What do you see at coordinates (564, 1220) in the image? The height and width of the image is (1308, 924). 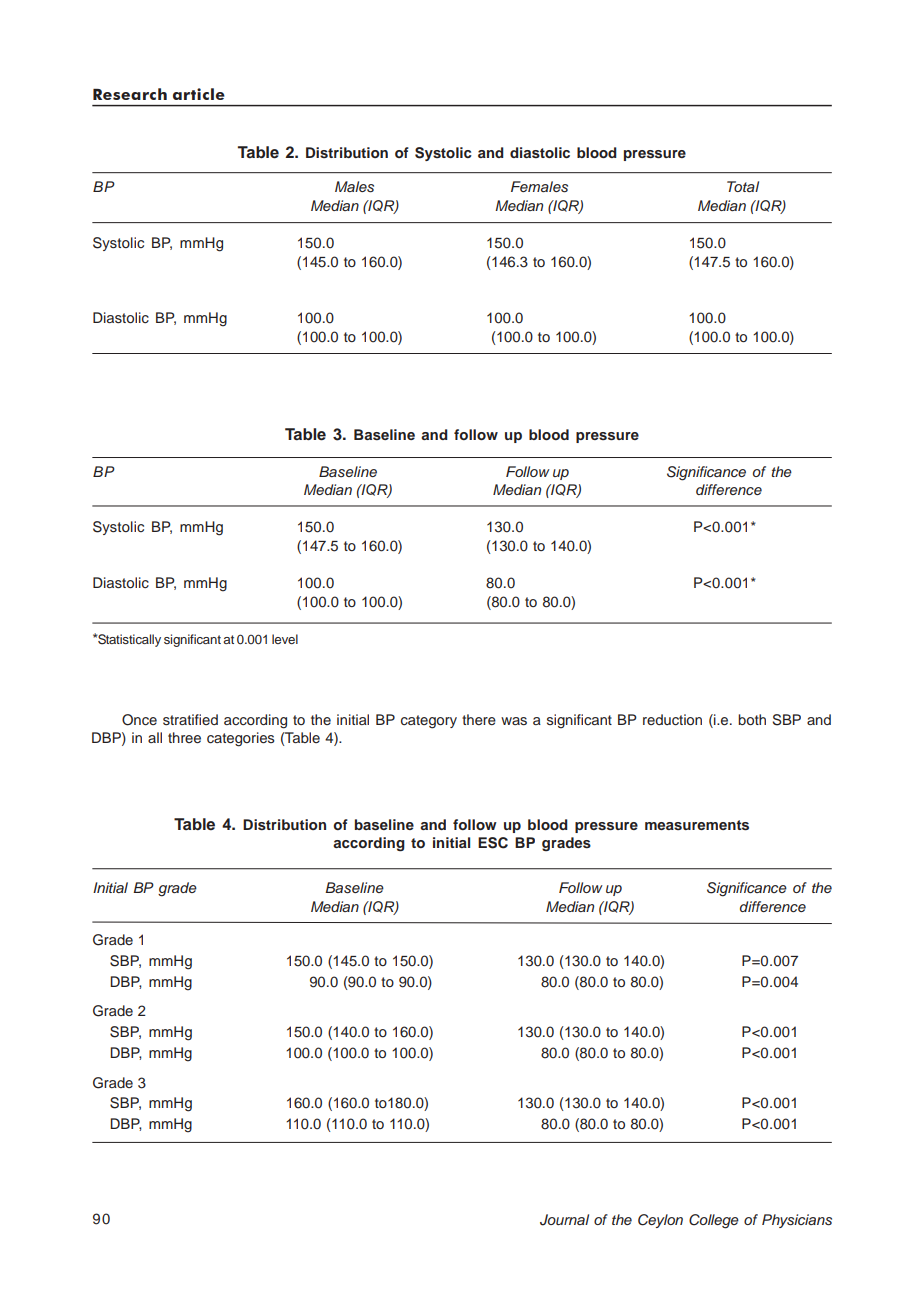 I see `Journal` at bounding box center [564, 1220].
